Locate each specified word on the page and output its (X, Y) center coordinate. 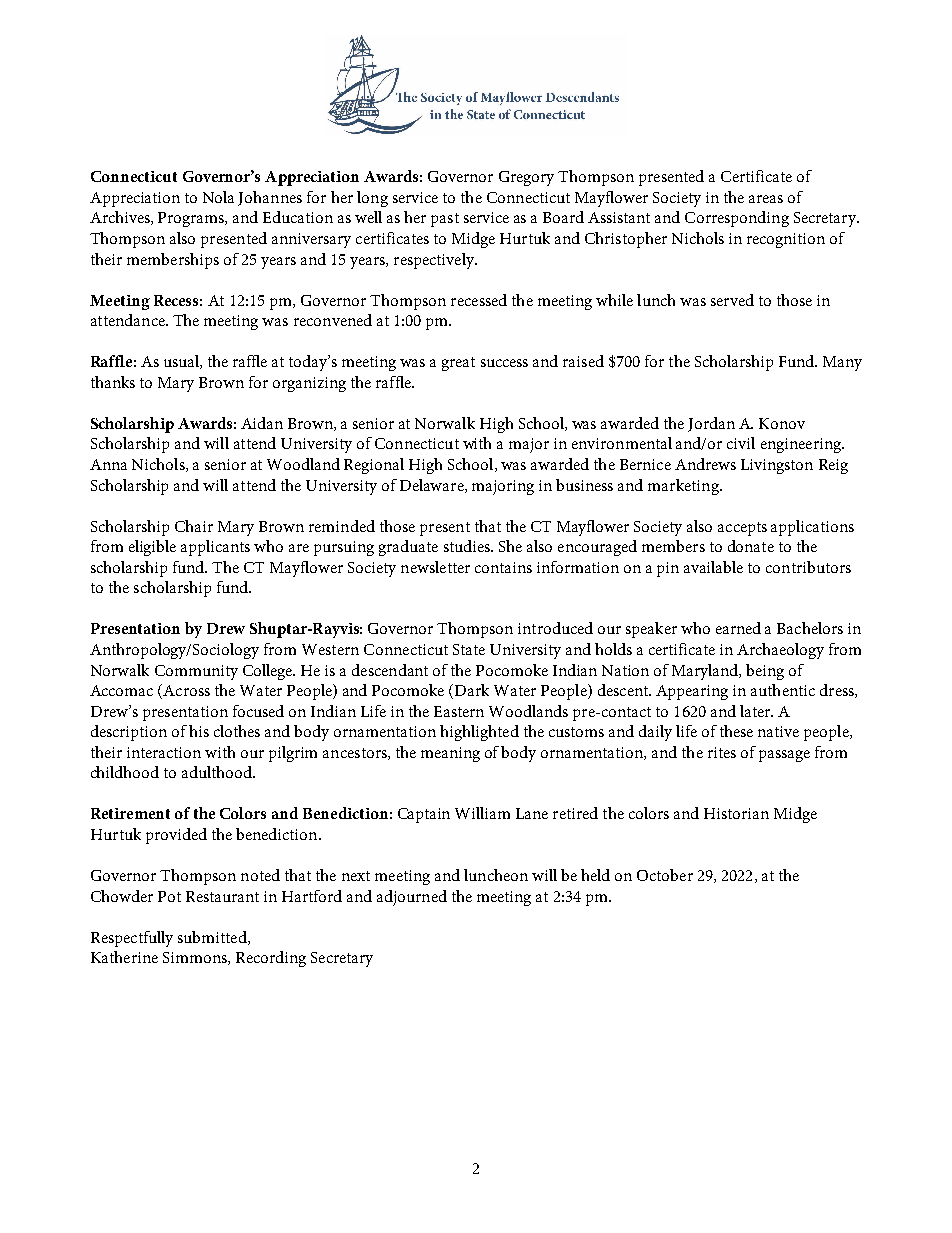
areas (766, 199)
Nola (218, 197)
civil (741, 443)
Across (185, 691)
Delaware (433, 486)
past (445, 220)
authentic (783, 690)
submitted (213, 938)
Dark (472, 690)
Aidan (262, 423)
